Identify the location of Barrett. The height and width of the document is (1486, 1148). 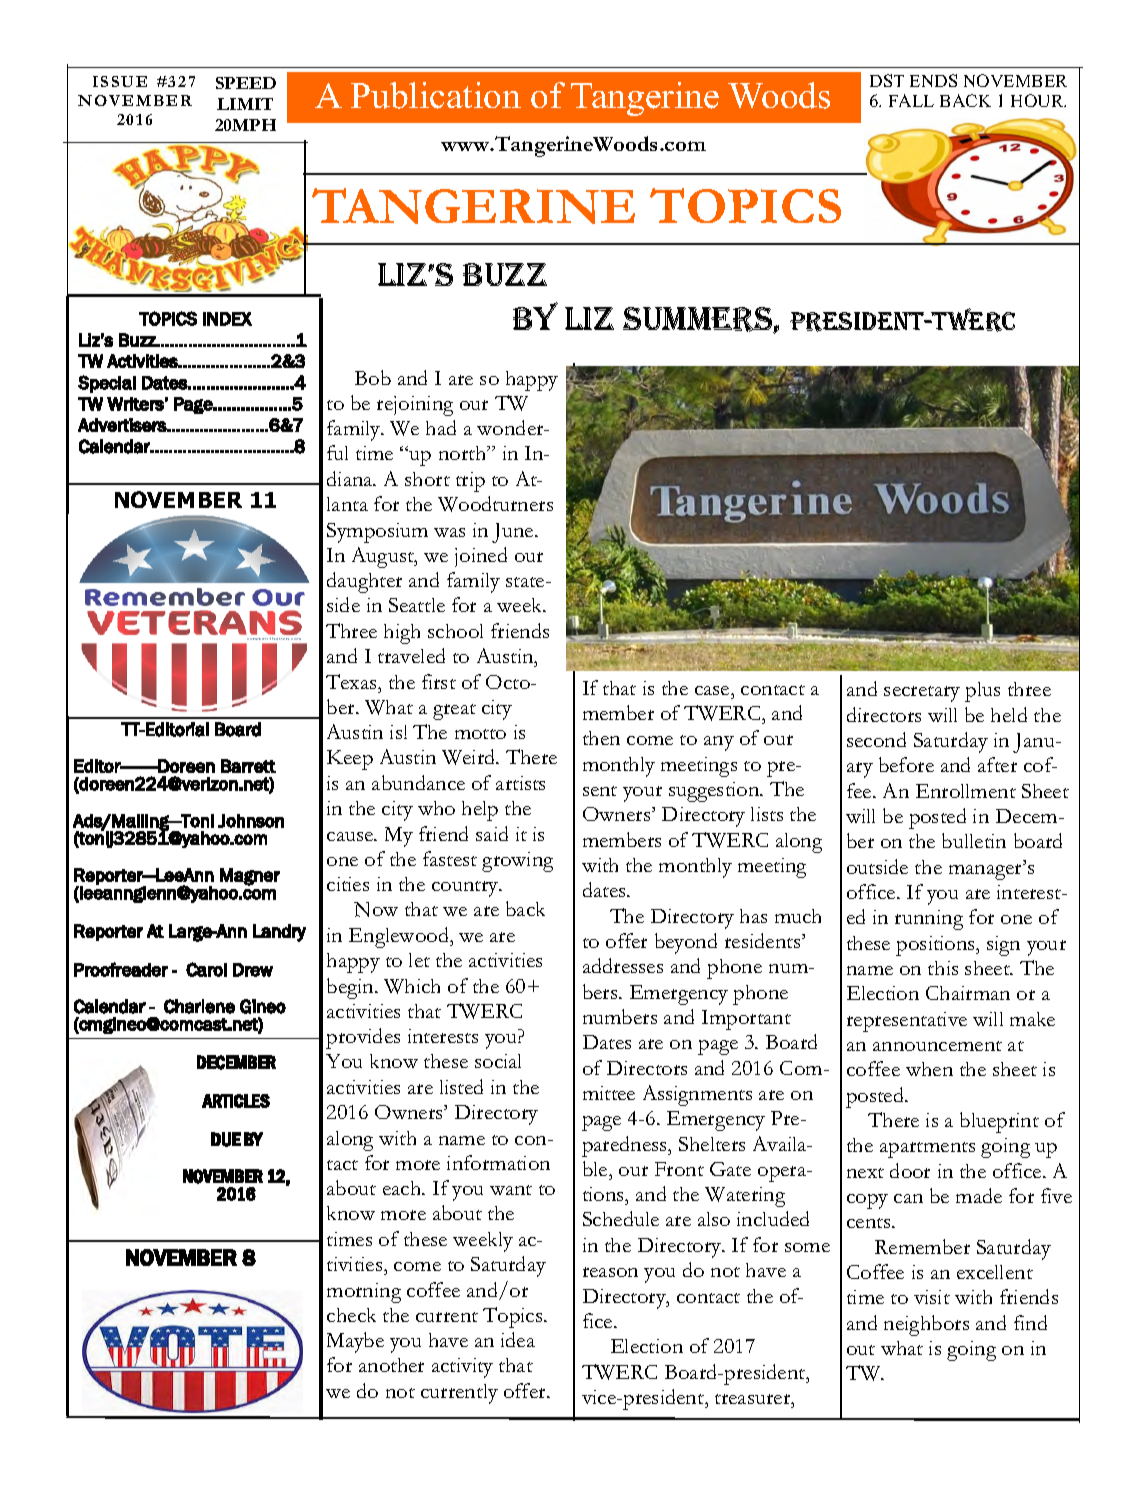
(248, 766).
